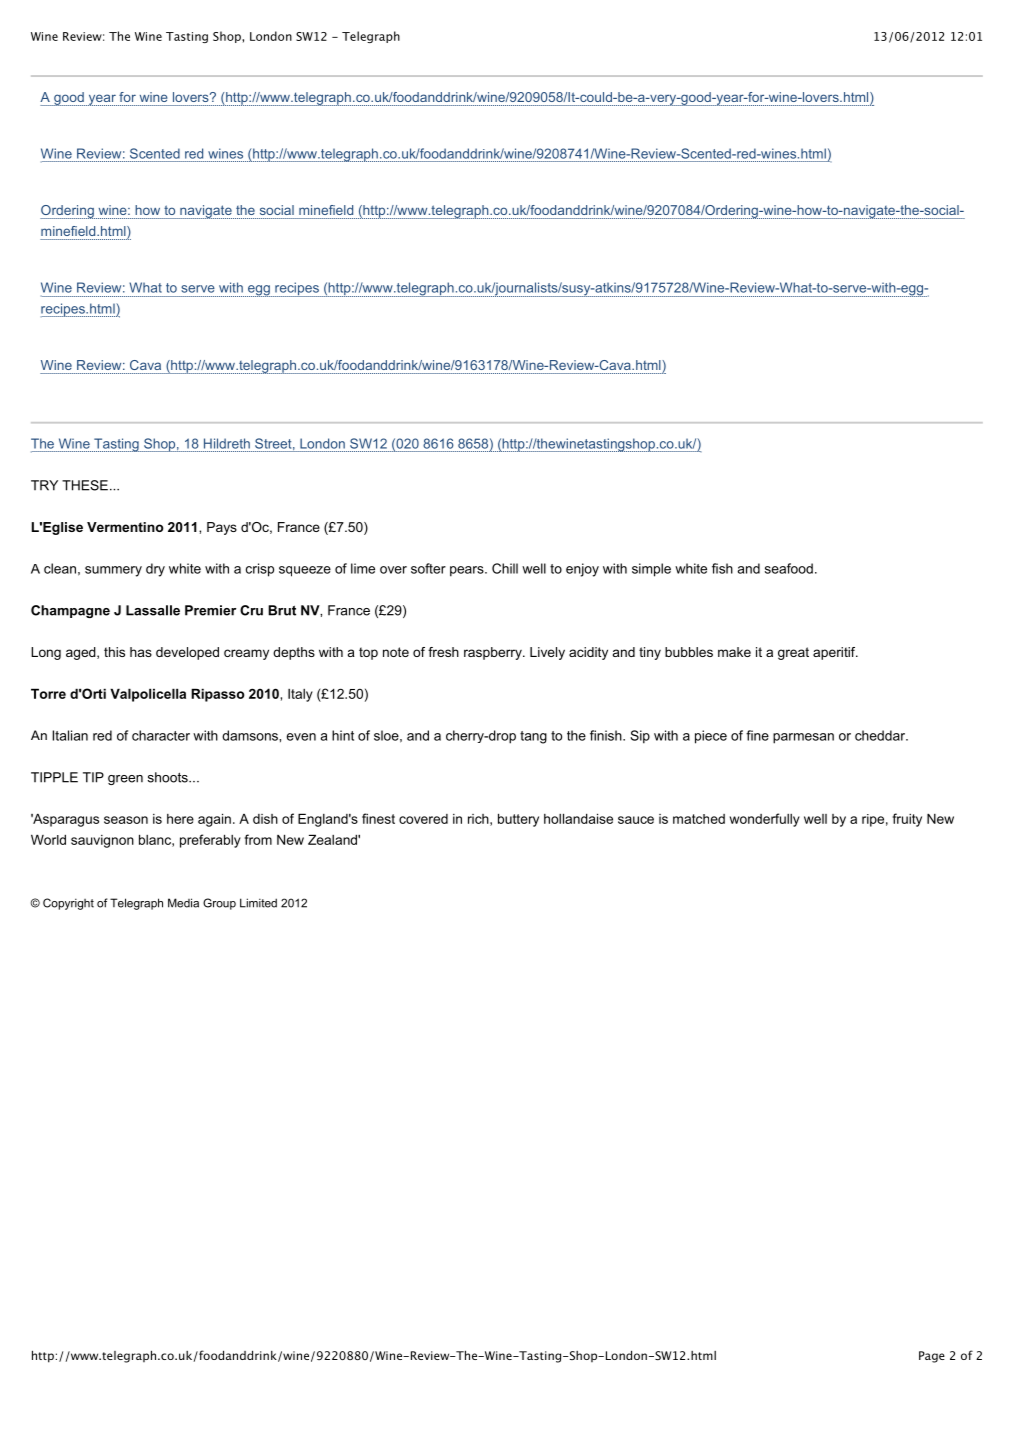 This page has width=1014, height=1435. I want to click on Chill, so click(505, 568).
